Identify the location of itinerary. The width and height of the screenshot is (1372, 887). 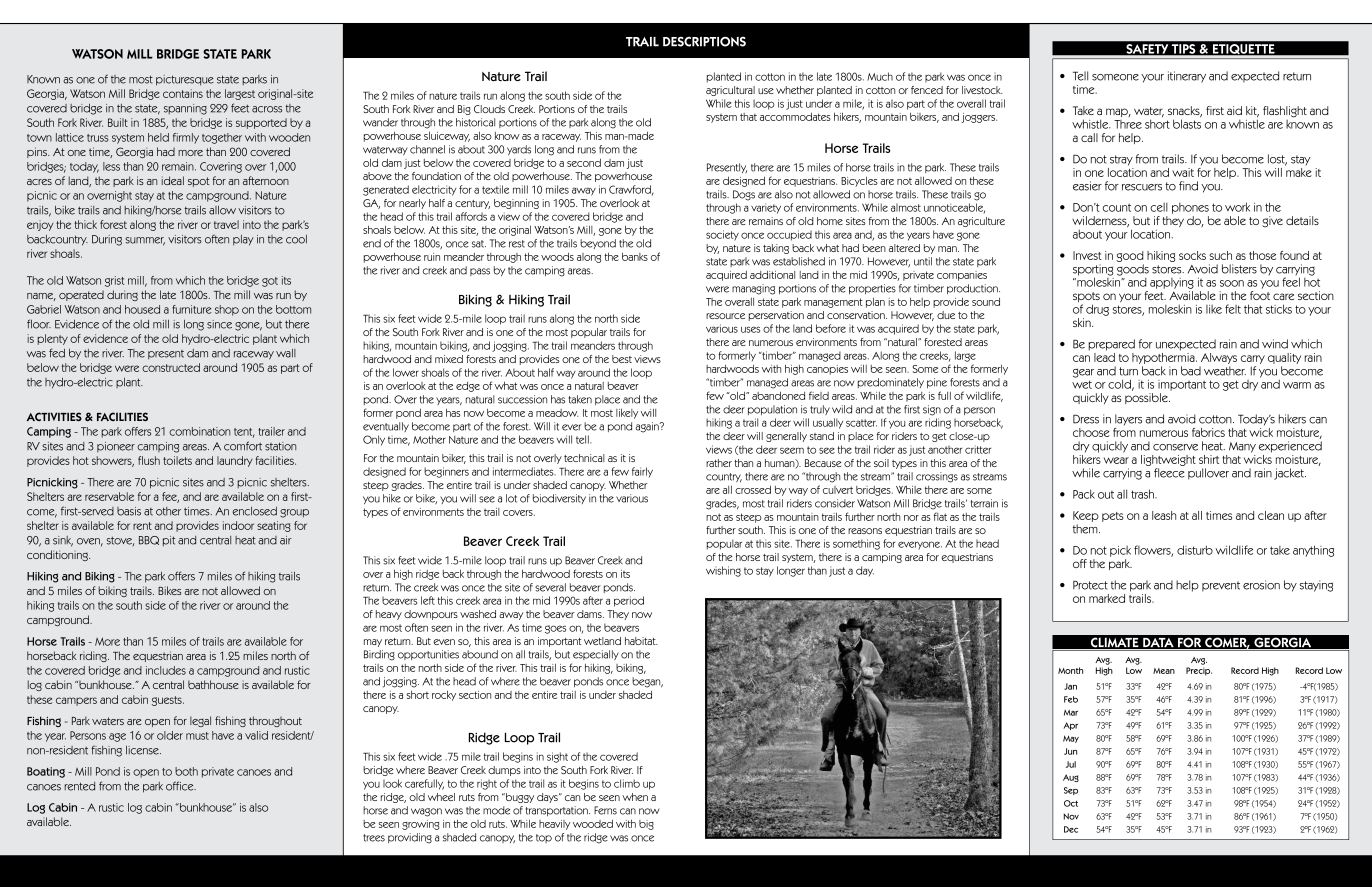
(1187, 77).
